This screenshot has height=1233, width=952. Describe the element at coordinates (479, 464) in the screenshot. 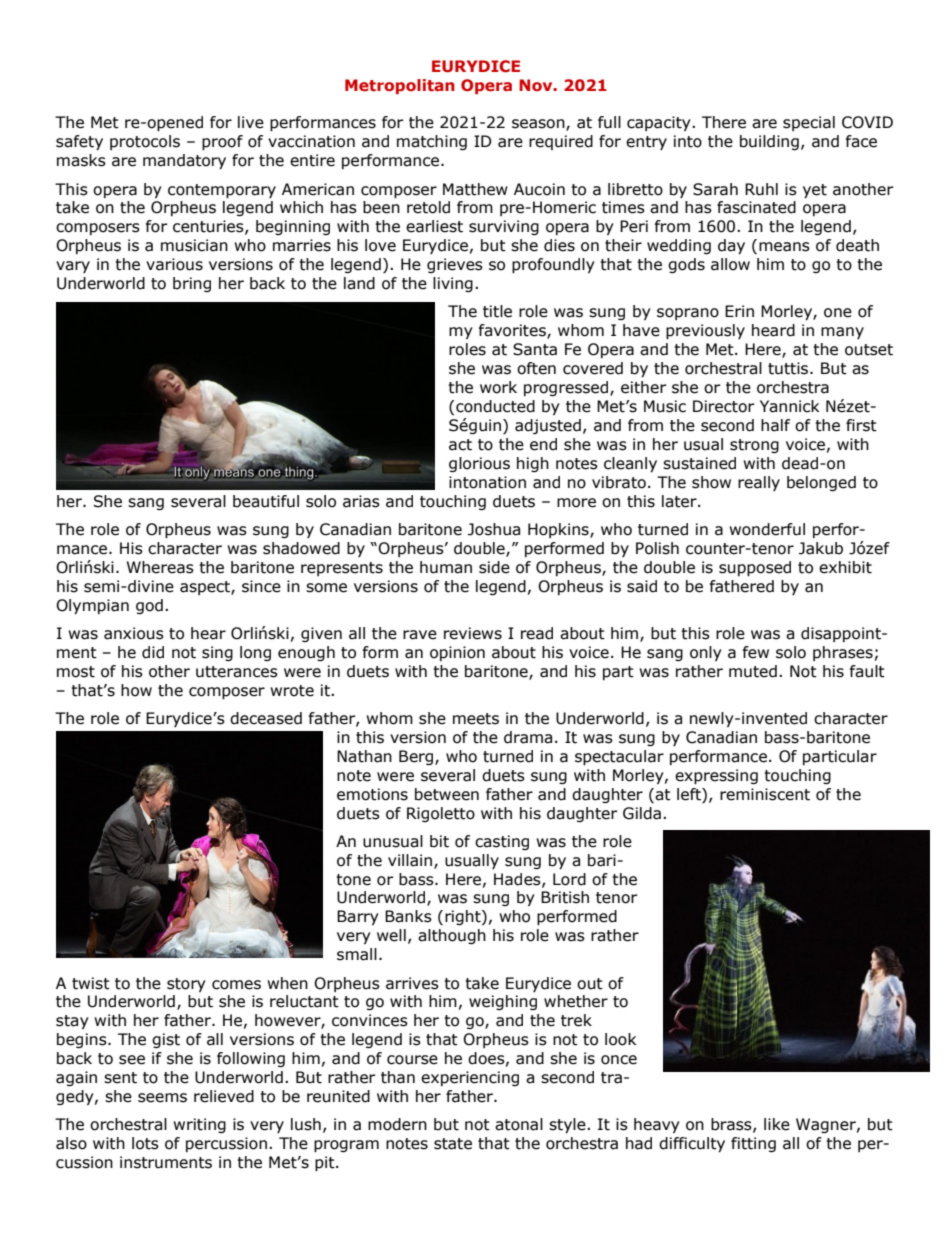

I see `glorious` at that location.
